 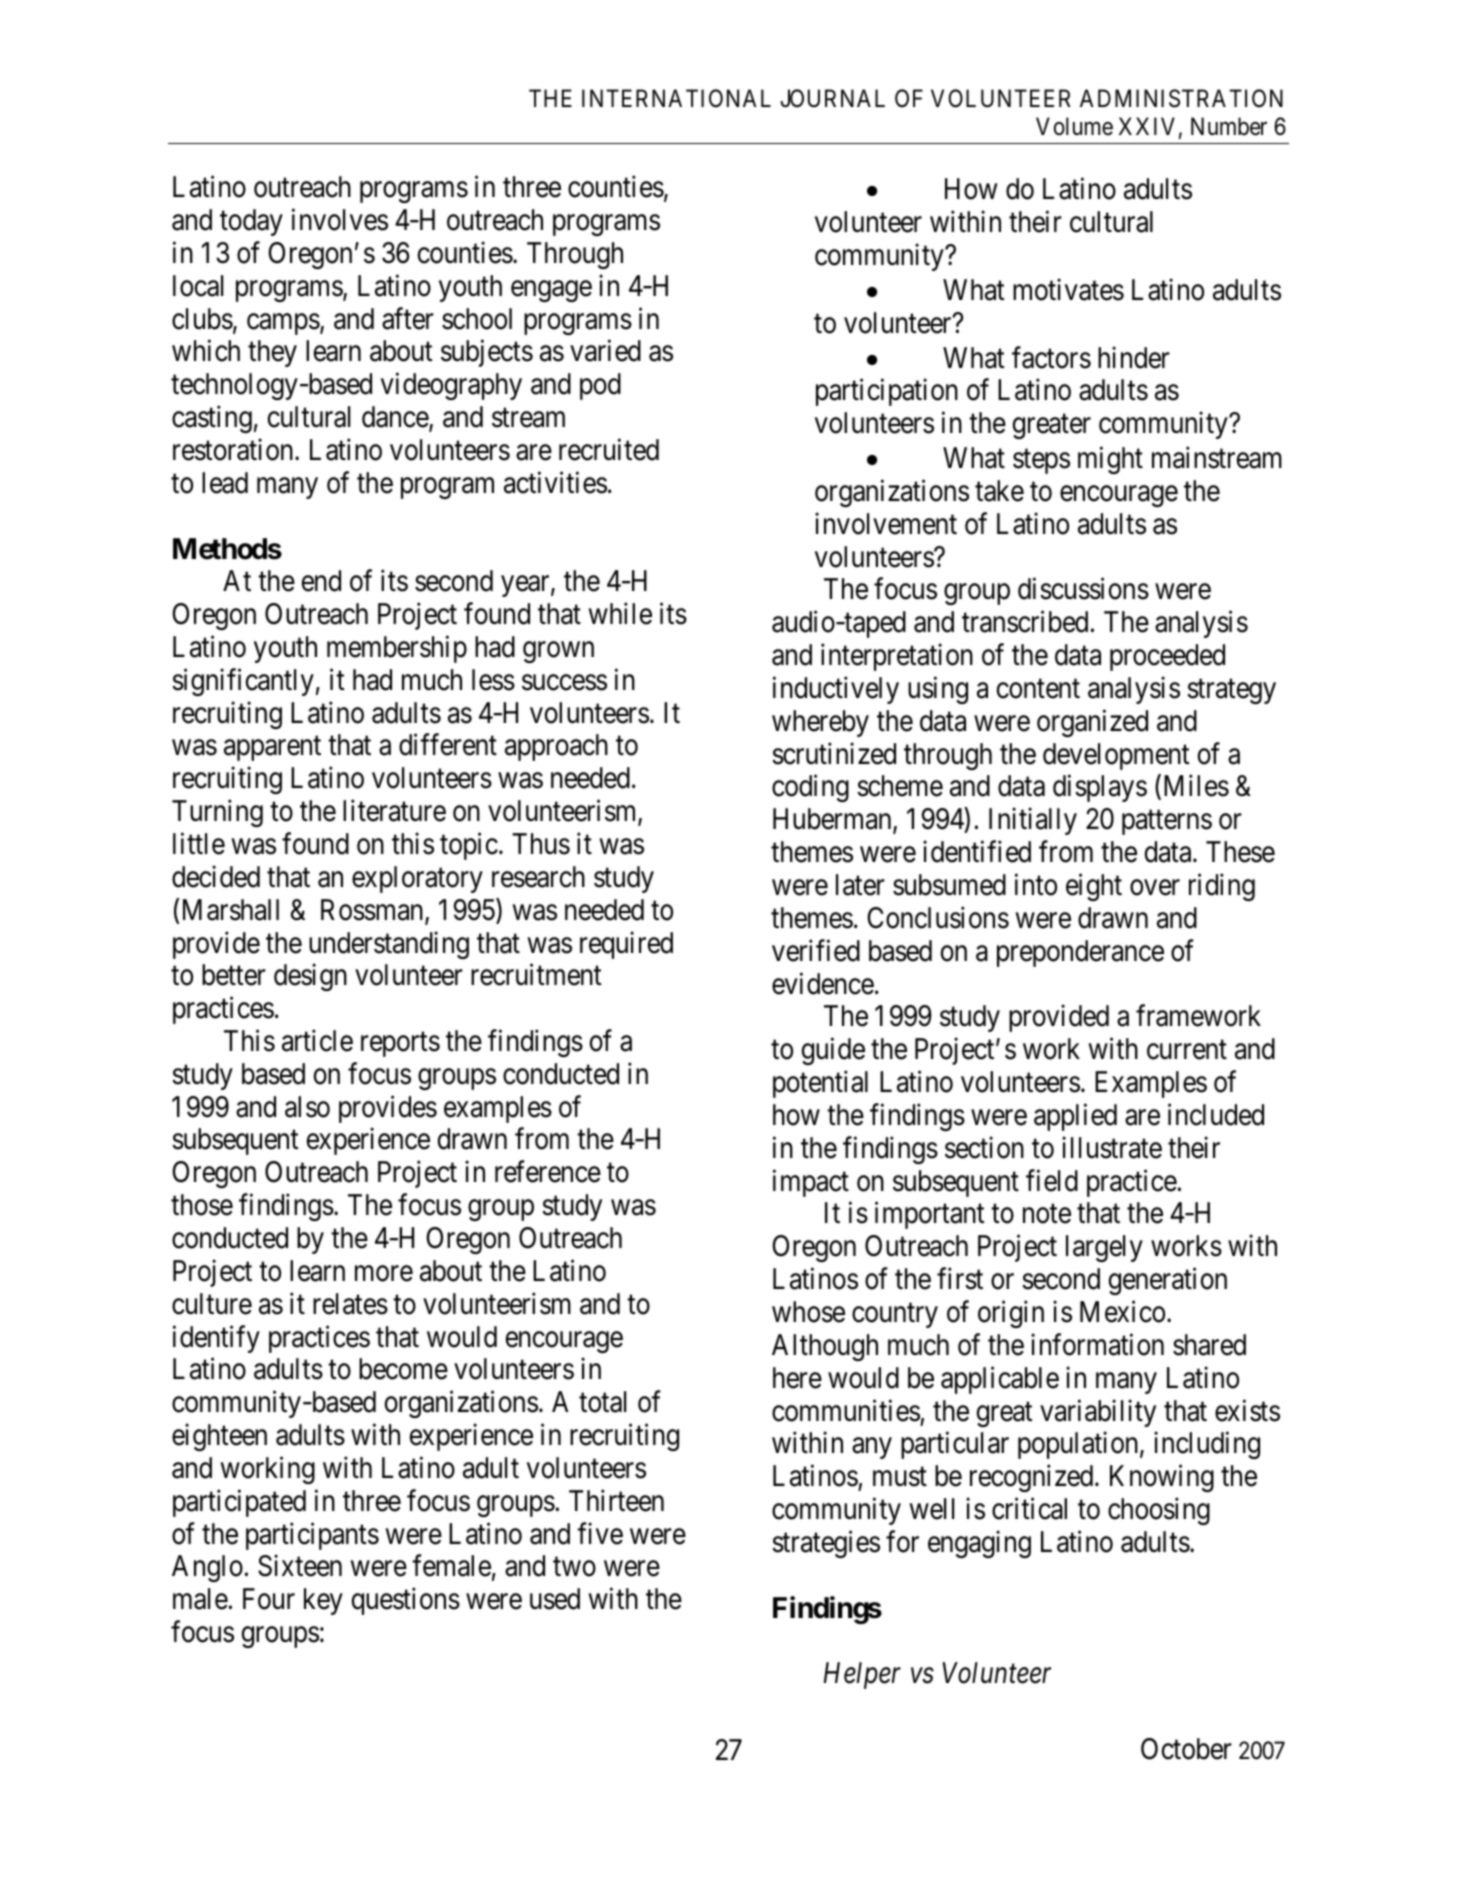 I want to click on involves, so click(x=340, y=220).
